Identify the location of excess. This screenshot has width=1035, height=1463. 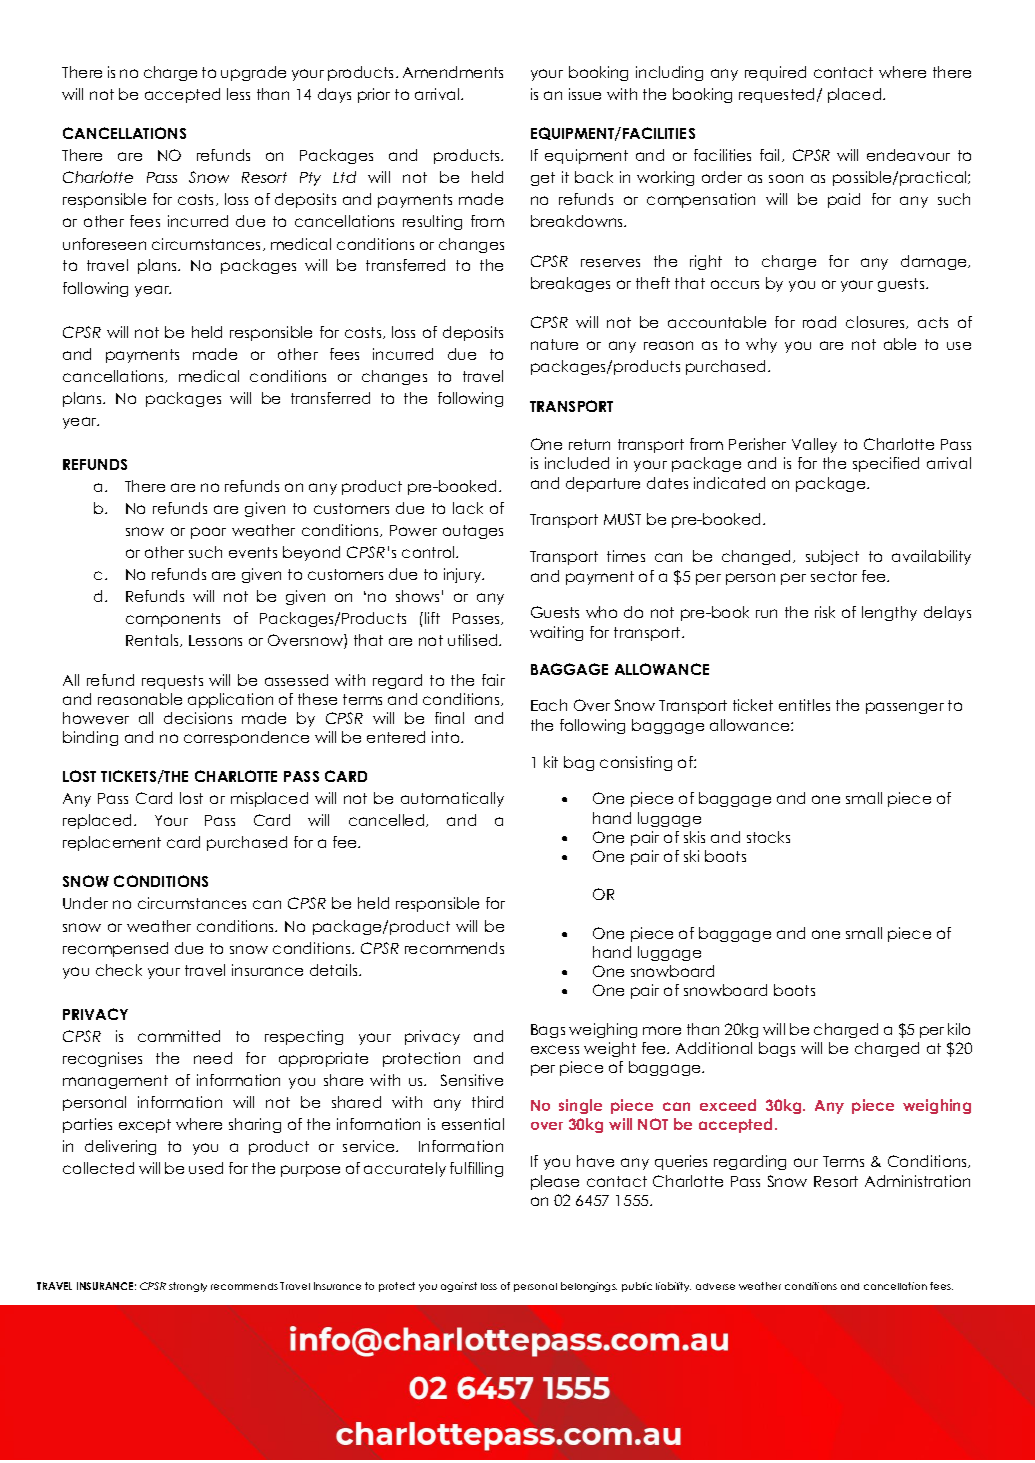
(555, 1049).
